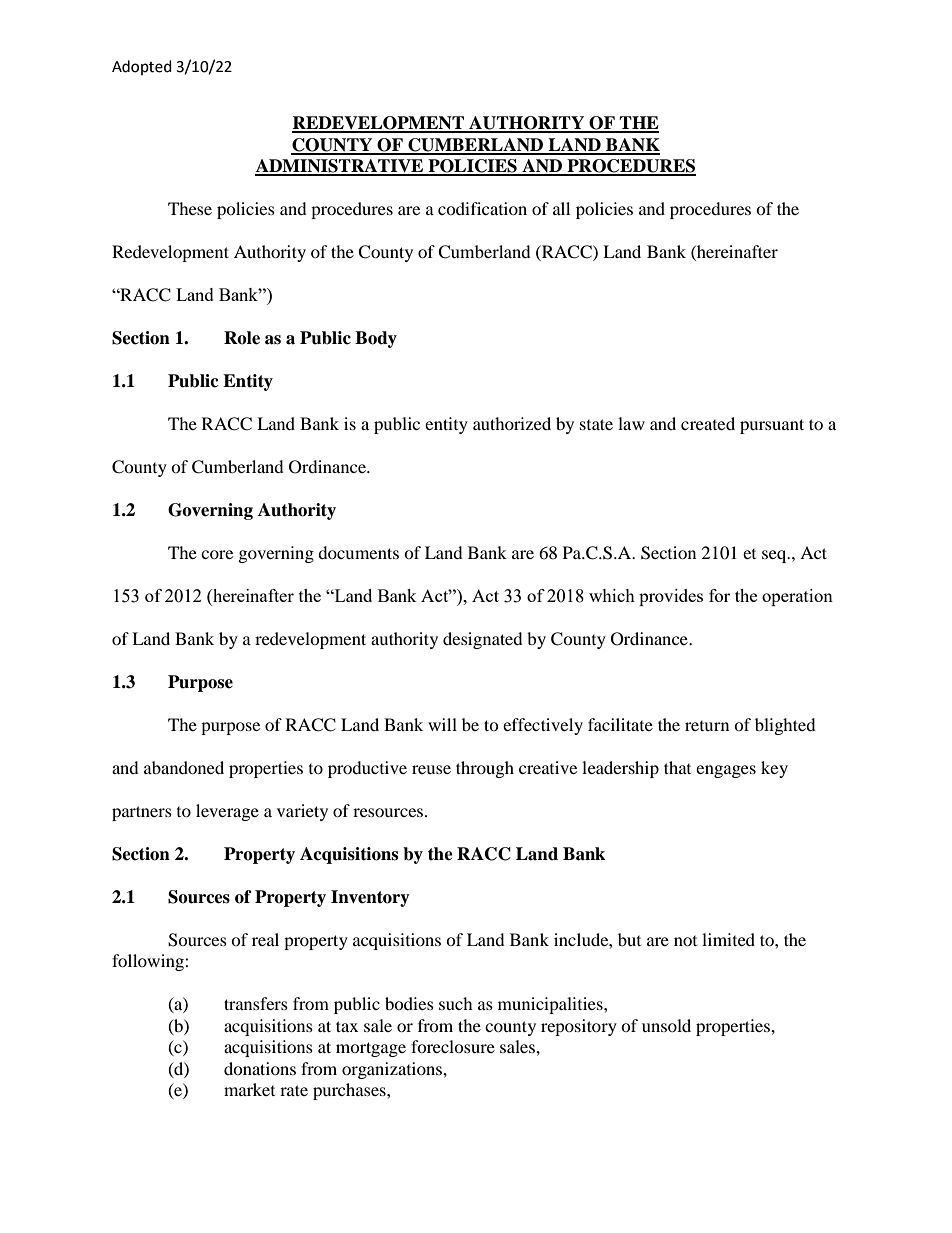 The height and width of the screenshot is (1233, 952). I want to click on provides, so click(671, 597).
